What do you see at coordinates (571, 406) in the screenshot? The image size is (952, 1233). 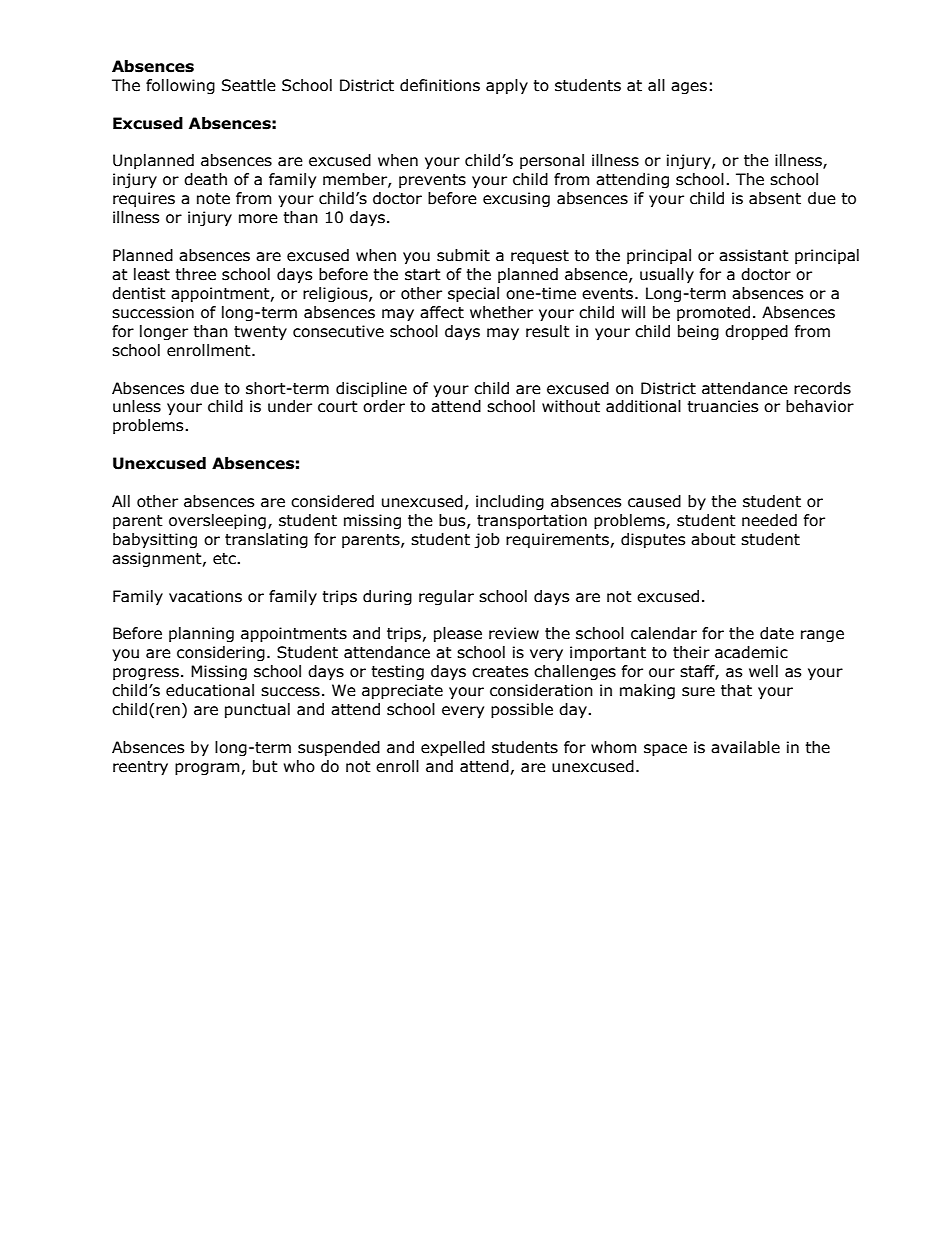 I see `without` at bounding box center [571, 406].
